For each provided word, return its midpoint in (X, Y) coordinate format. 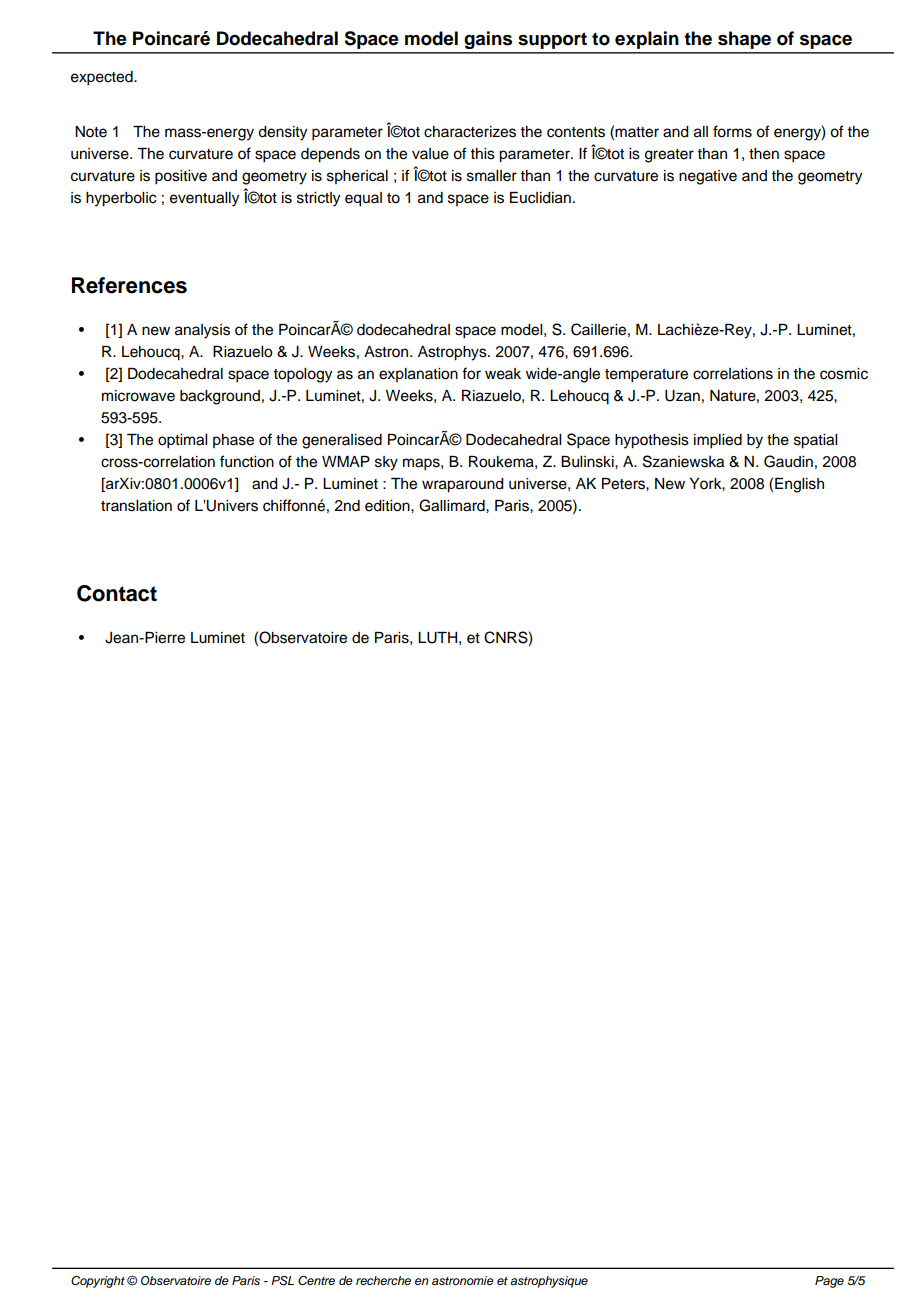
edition (388, 506)
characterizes (470, 132)
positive (181, 177)
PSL (282, 1281)
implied (718, 441)
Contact (117, 593)
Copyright (98, 1282)
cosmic (844, 374)
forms (732, 131)
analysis (202, 331)
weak (503, 374)
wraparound (463, 485)
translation (136, 506)
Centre (316, 1281)
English (799, 485)
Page (829, 1282)
